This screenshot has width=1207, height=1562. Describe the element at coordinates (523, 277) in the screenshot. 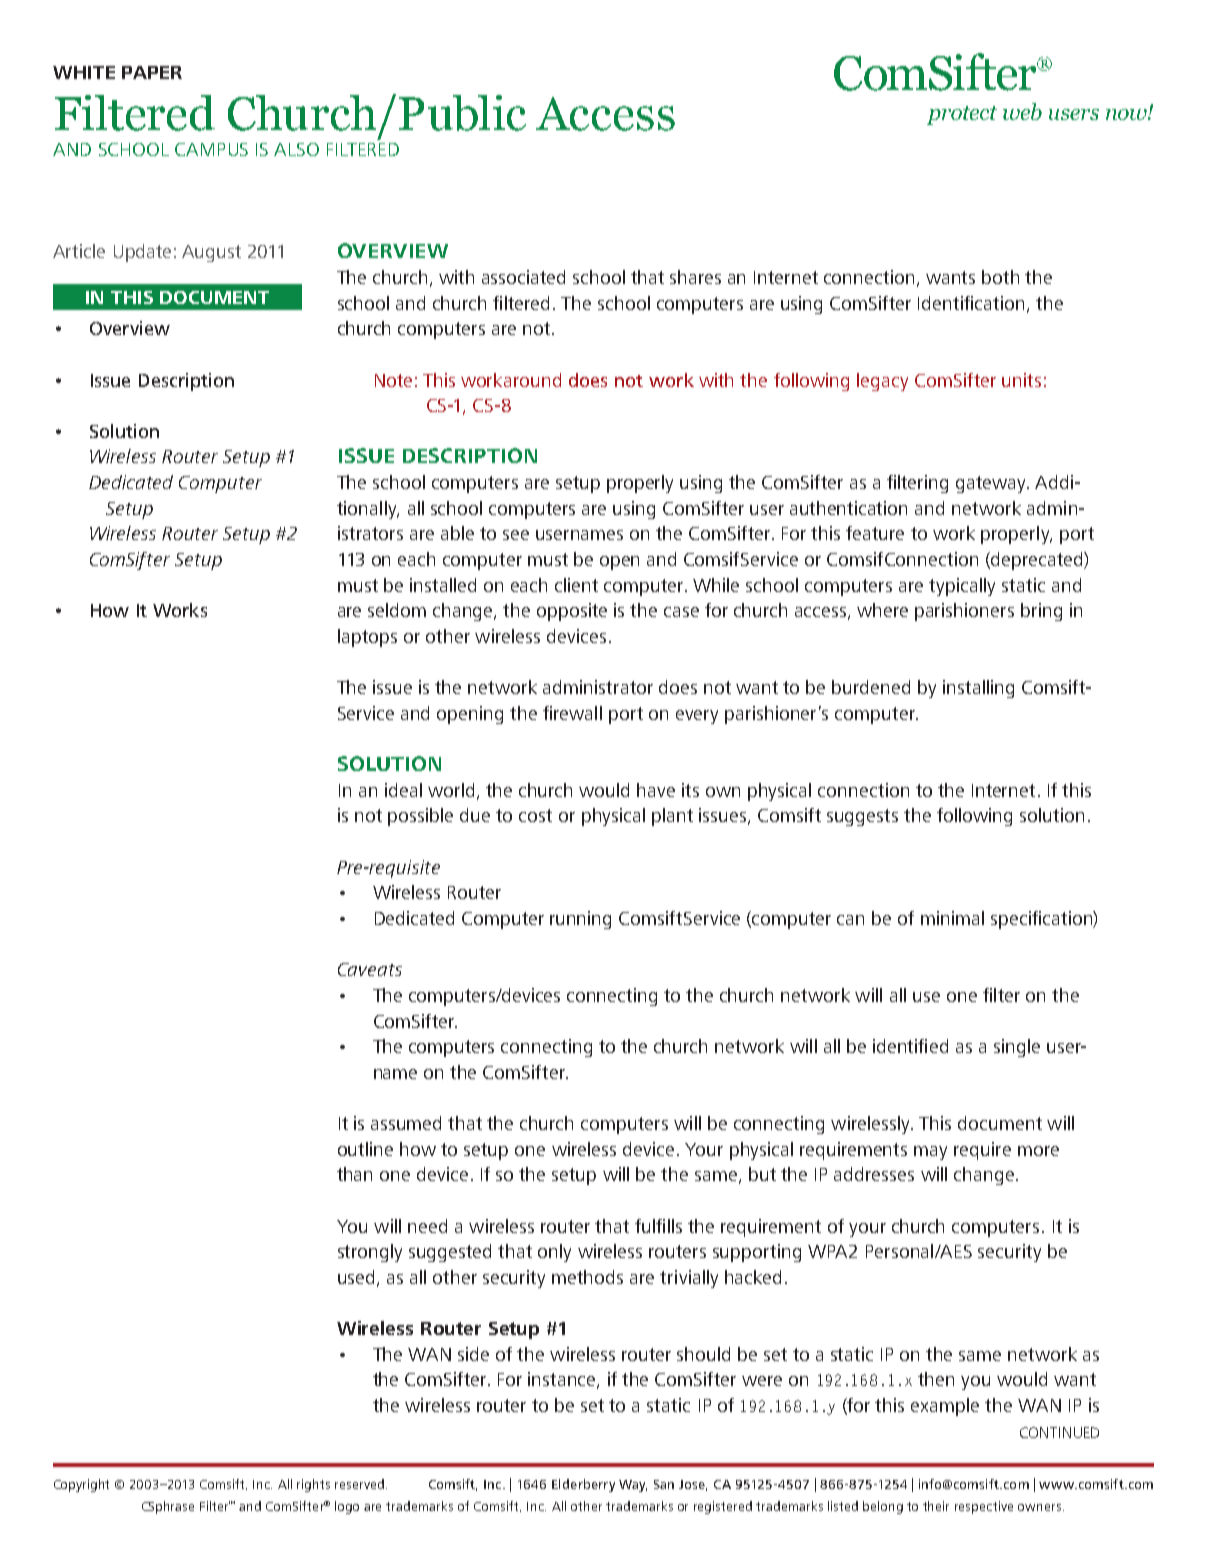

I see `associated` at that location.
